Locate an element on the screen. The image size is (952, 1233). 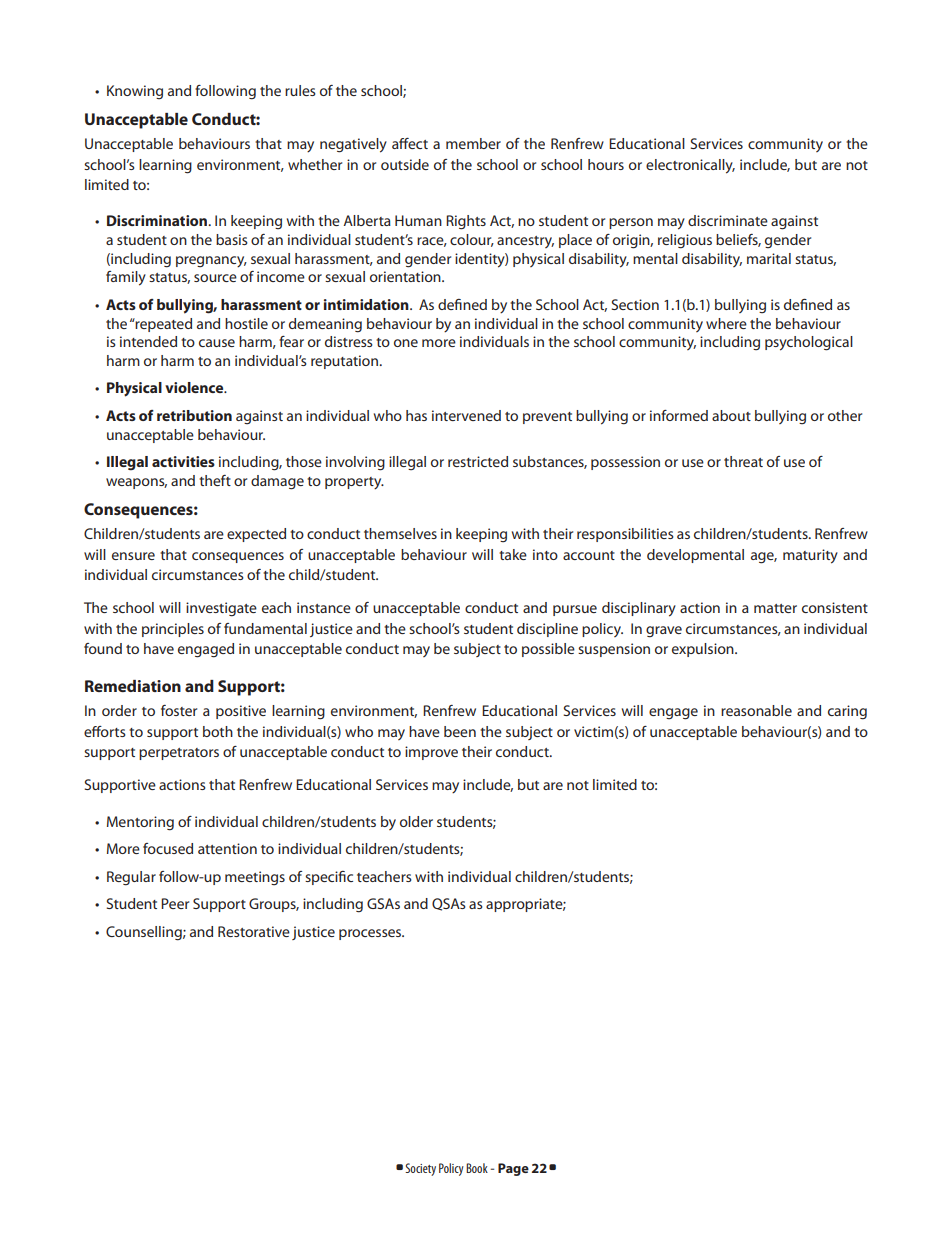
electronically is located at coordinates (690, 166).
